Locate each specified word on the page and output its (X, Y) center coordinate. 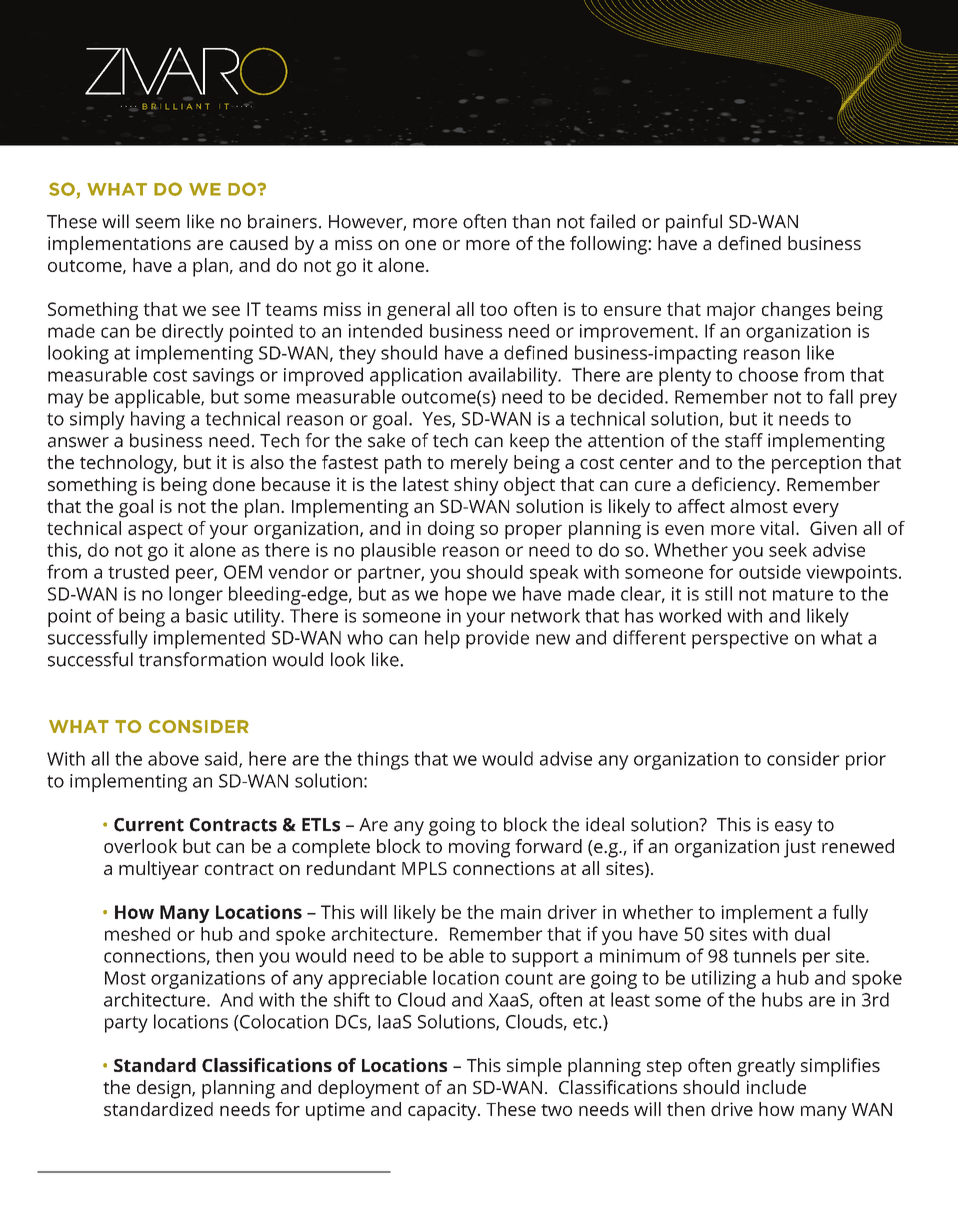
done (234, 484)
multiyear (159, 870)
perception (816, 464)
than (531, 221)
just (800, 848)
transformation (202, 659)
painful (694, 223)
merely (479, 464)
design (165, 1089)
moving (479, 848)
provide (497, 639)
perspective (740, 640)
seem (158, 223)
